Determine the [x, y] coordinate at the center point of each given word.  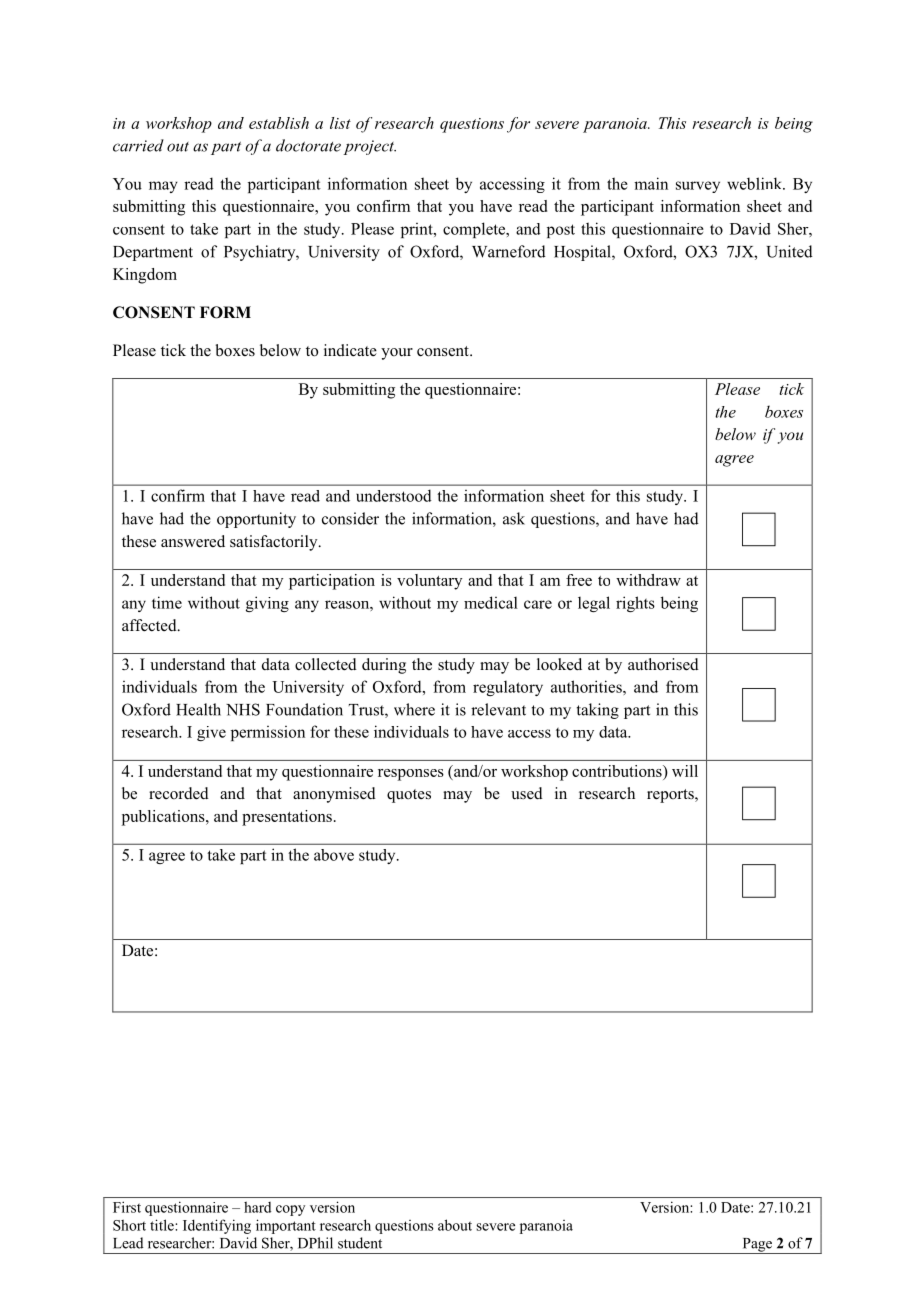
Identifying [217, 1226]
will [685, 771]
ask [514, 518]
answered [193, 541]
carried [138, 145]
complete [475, 230]
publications [164, 818]
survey [698, 187]
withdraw [648, 580]
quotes [409, 796]
